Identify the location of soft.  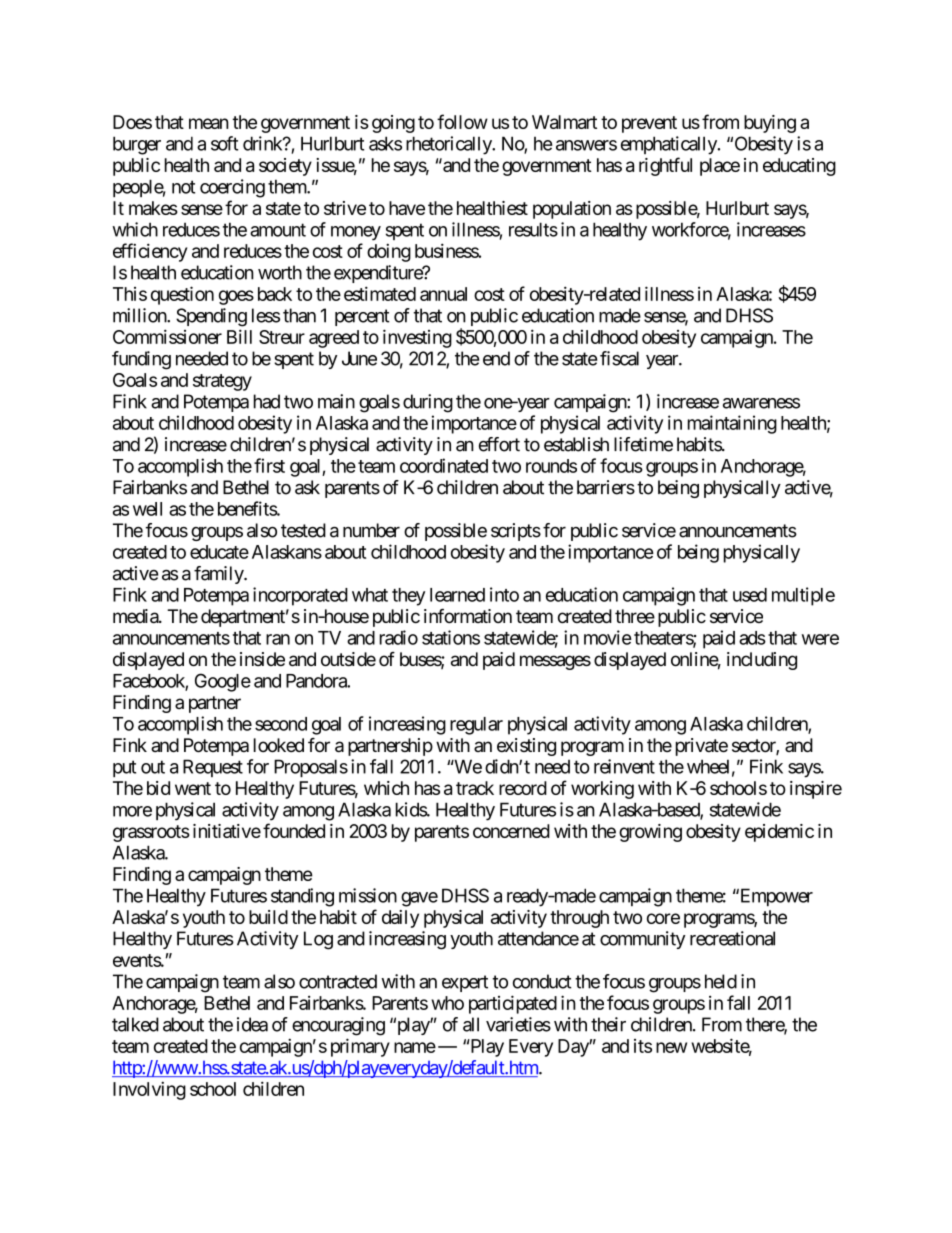
(224, 143).
